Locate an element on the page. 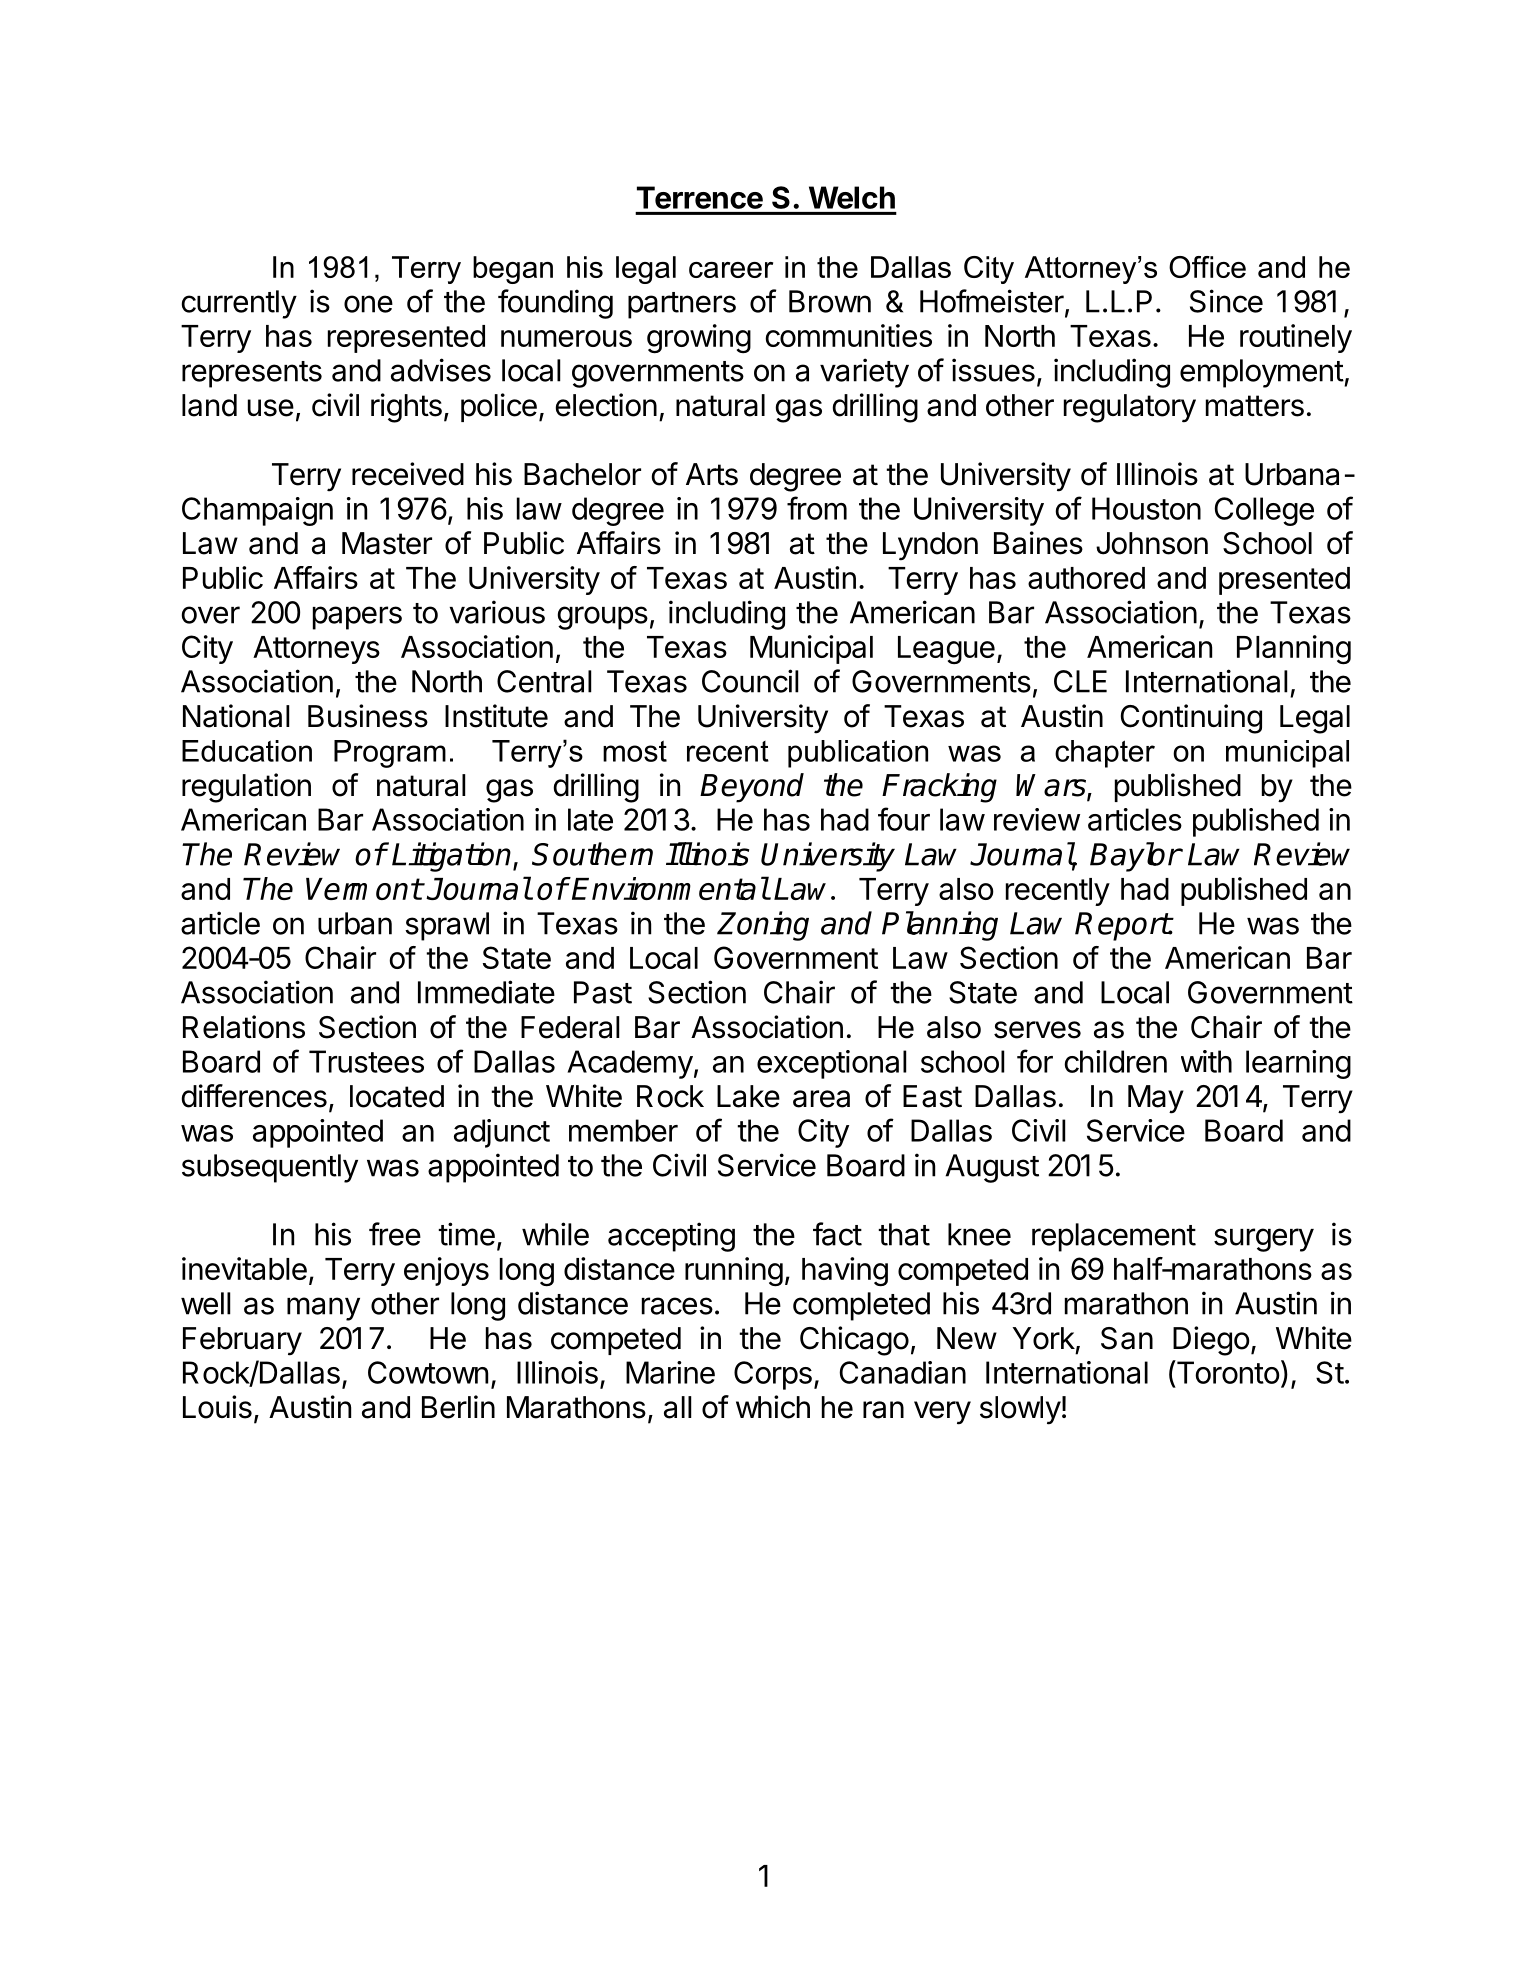 Image resolution: width=1532 pixels, height=1983 pixels. May is located at coordinates (1156, 1099).
